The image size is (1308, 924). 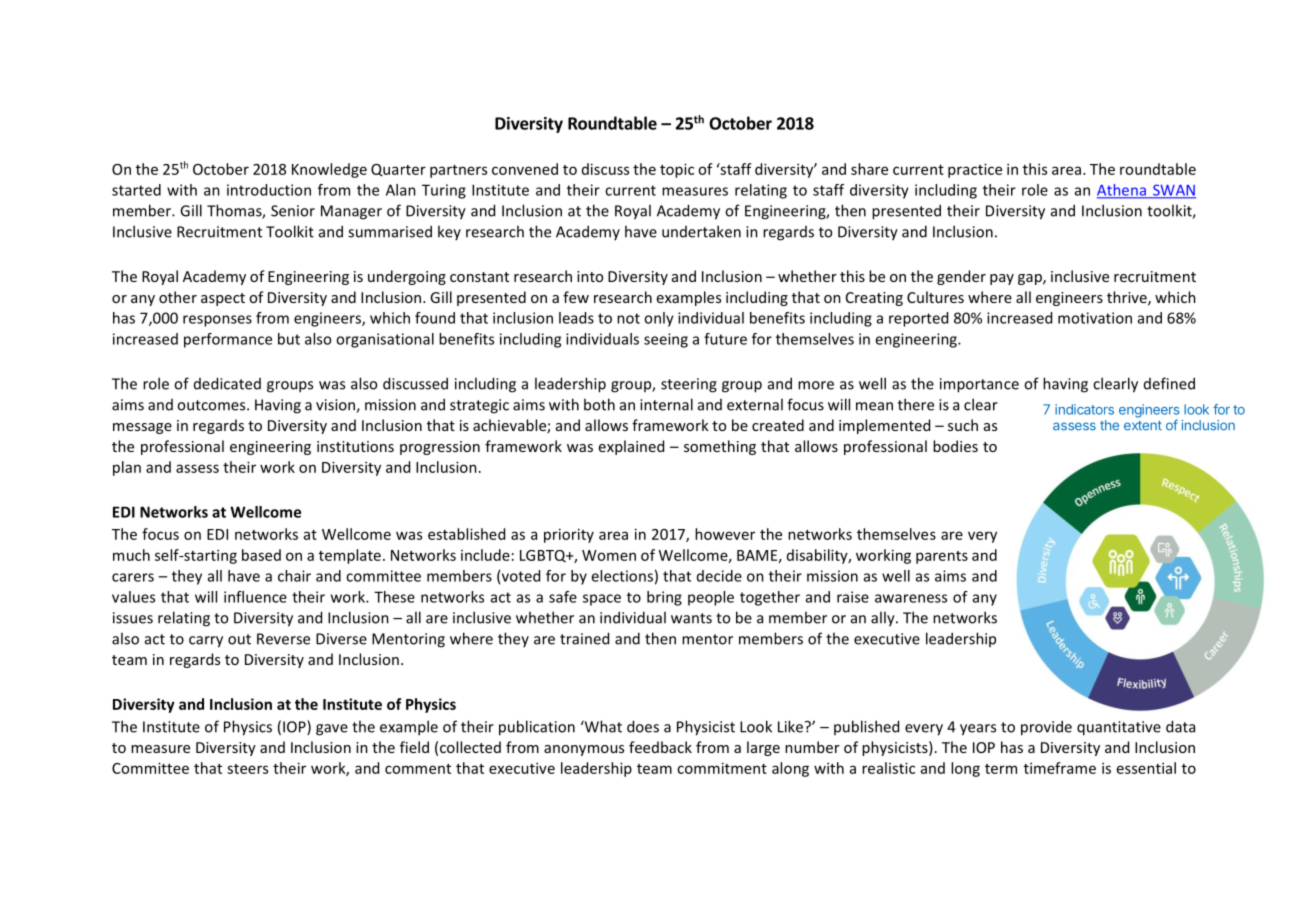 What do you see at coordinates (1095, 318) in the image?
I see `motivation` at bounding box center [1095, 318].
